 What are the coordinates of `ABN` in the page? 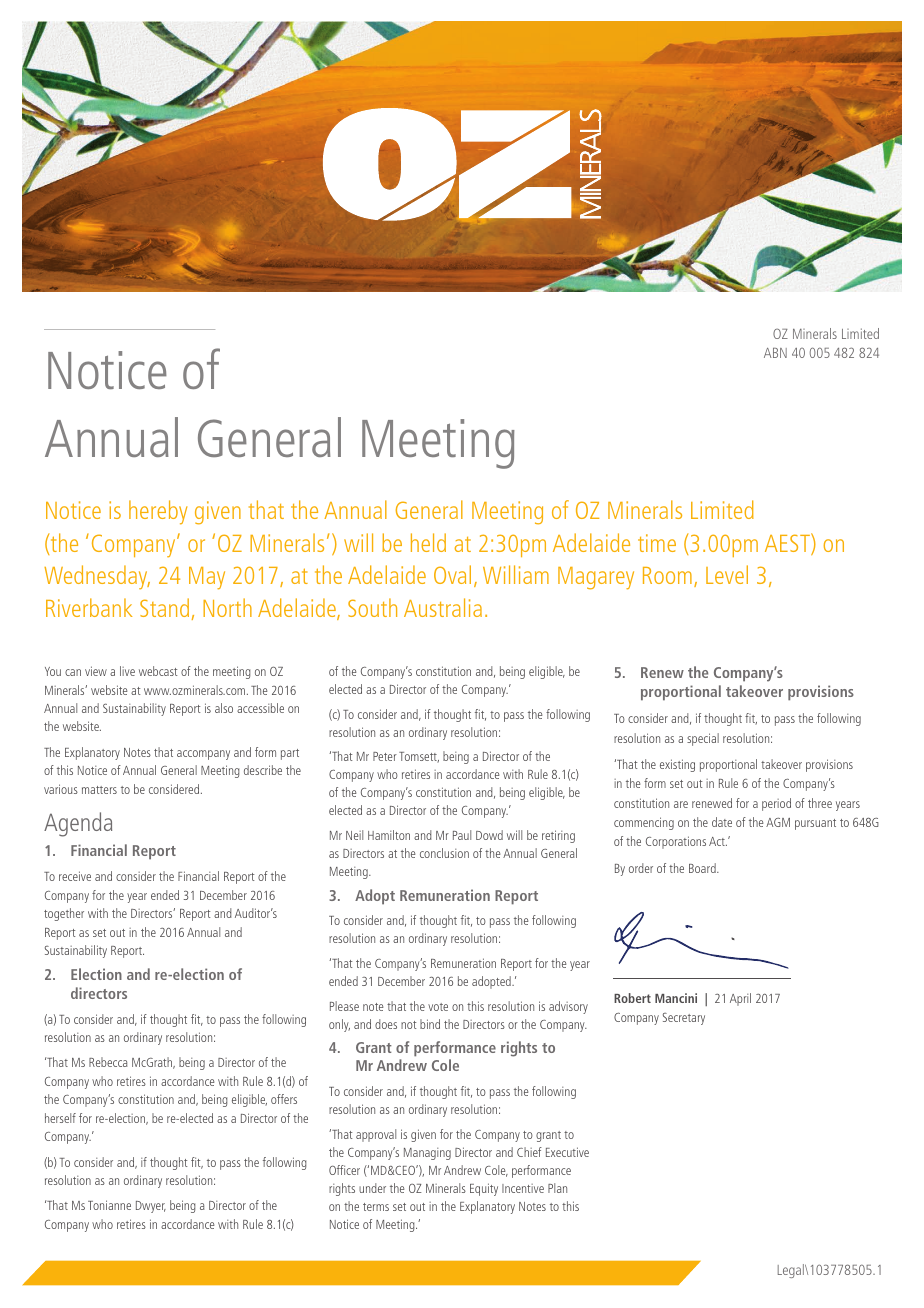 It's located at (775, 353).
